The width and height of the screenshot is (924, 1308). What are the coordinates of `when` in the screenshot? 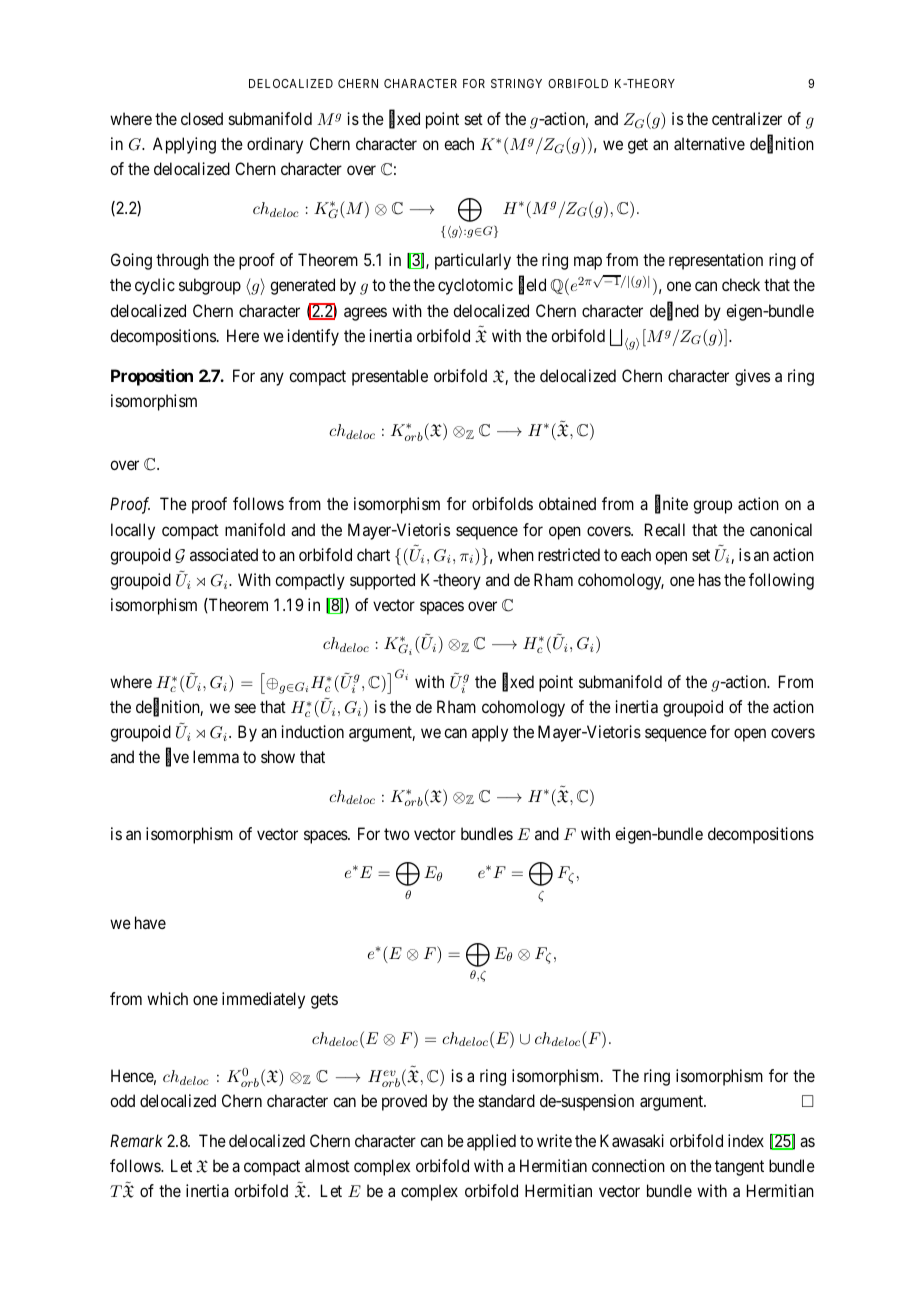 It's located at (516, 554).
